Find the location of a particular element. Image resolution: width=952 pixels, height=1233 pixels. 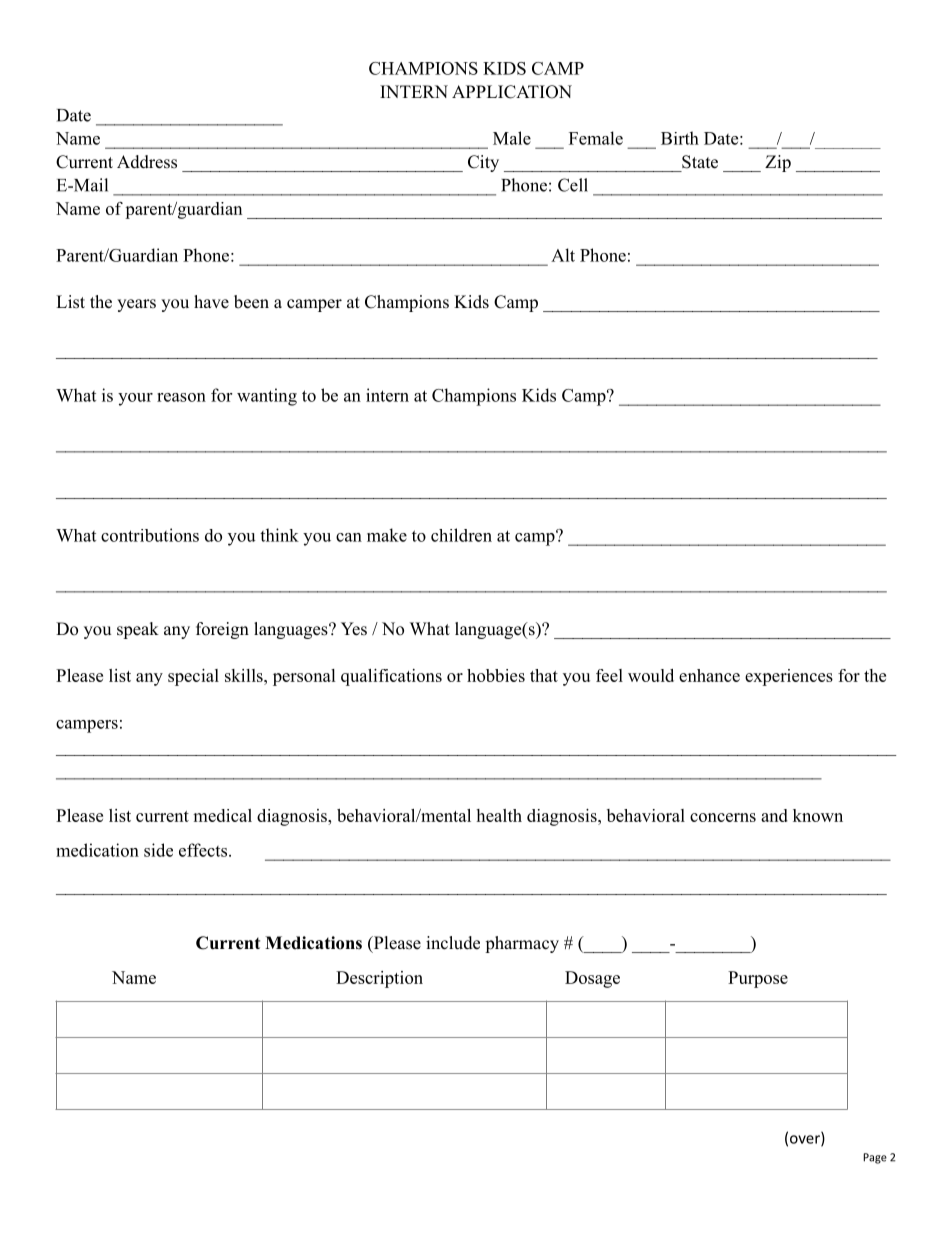

Zip is located at coordinates (778, 163).
